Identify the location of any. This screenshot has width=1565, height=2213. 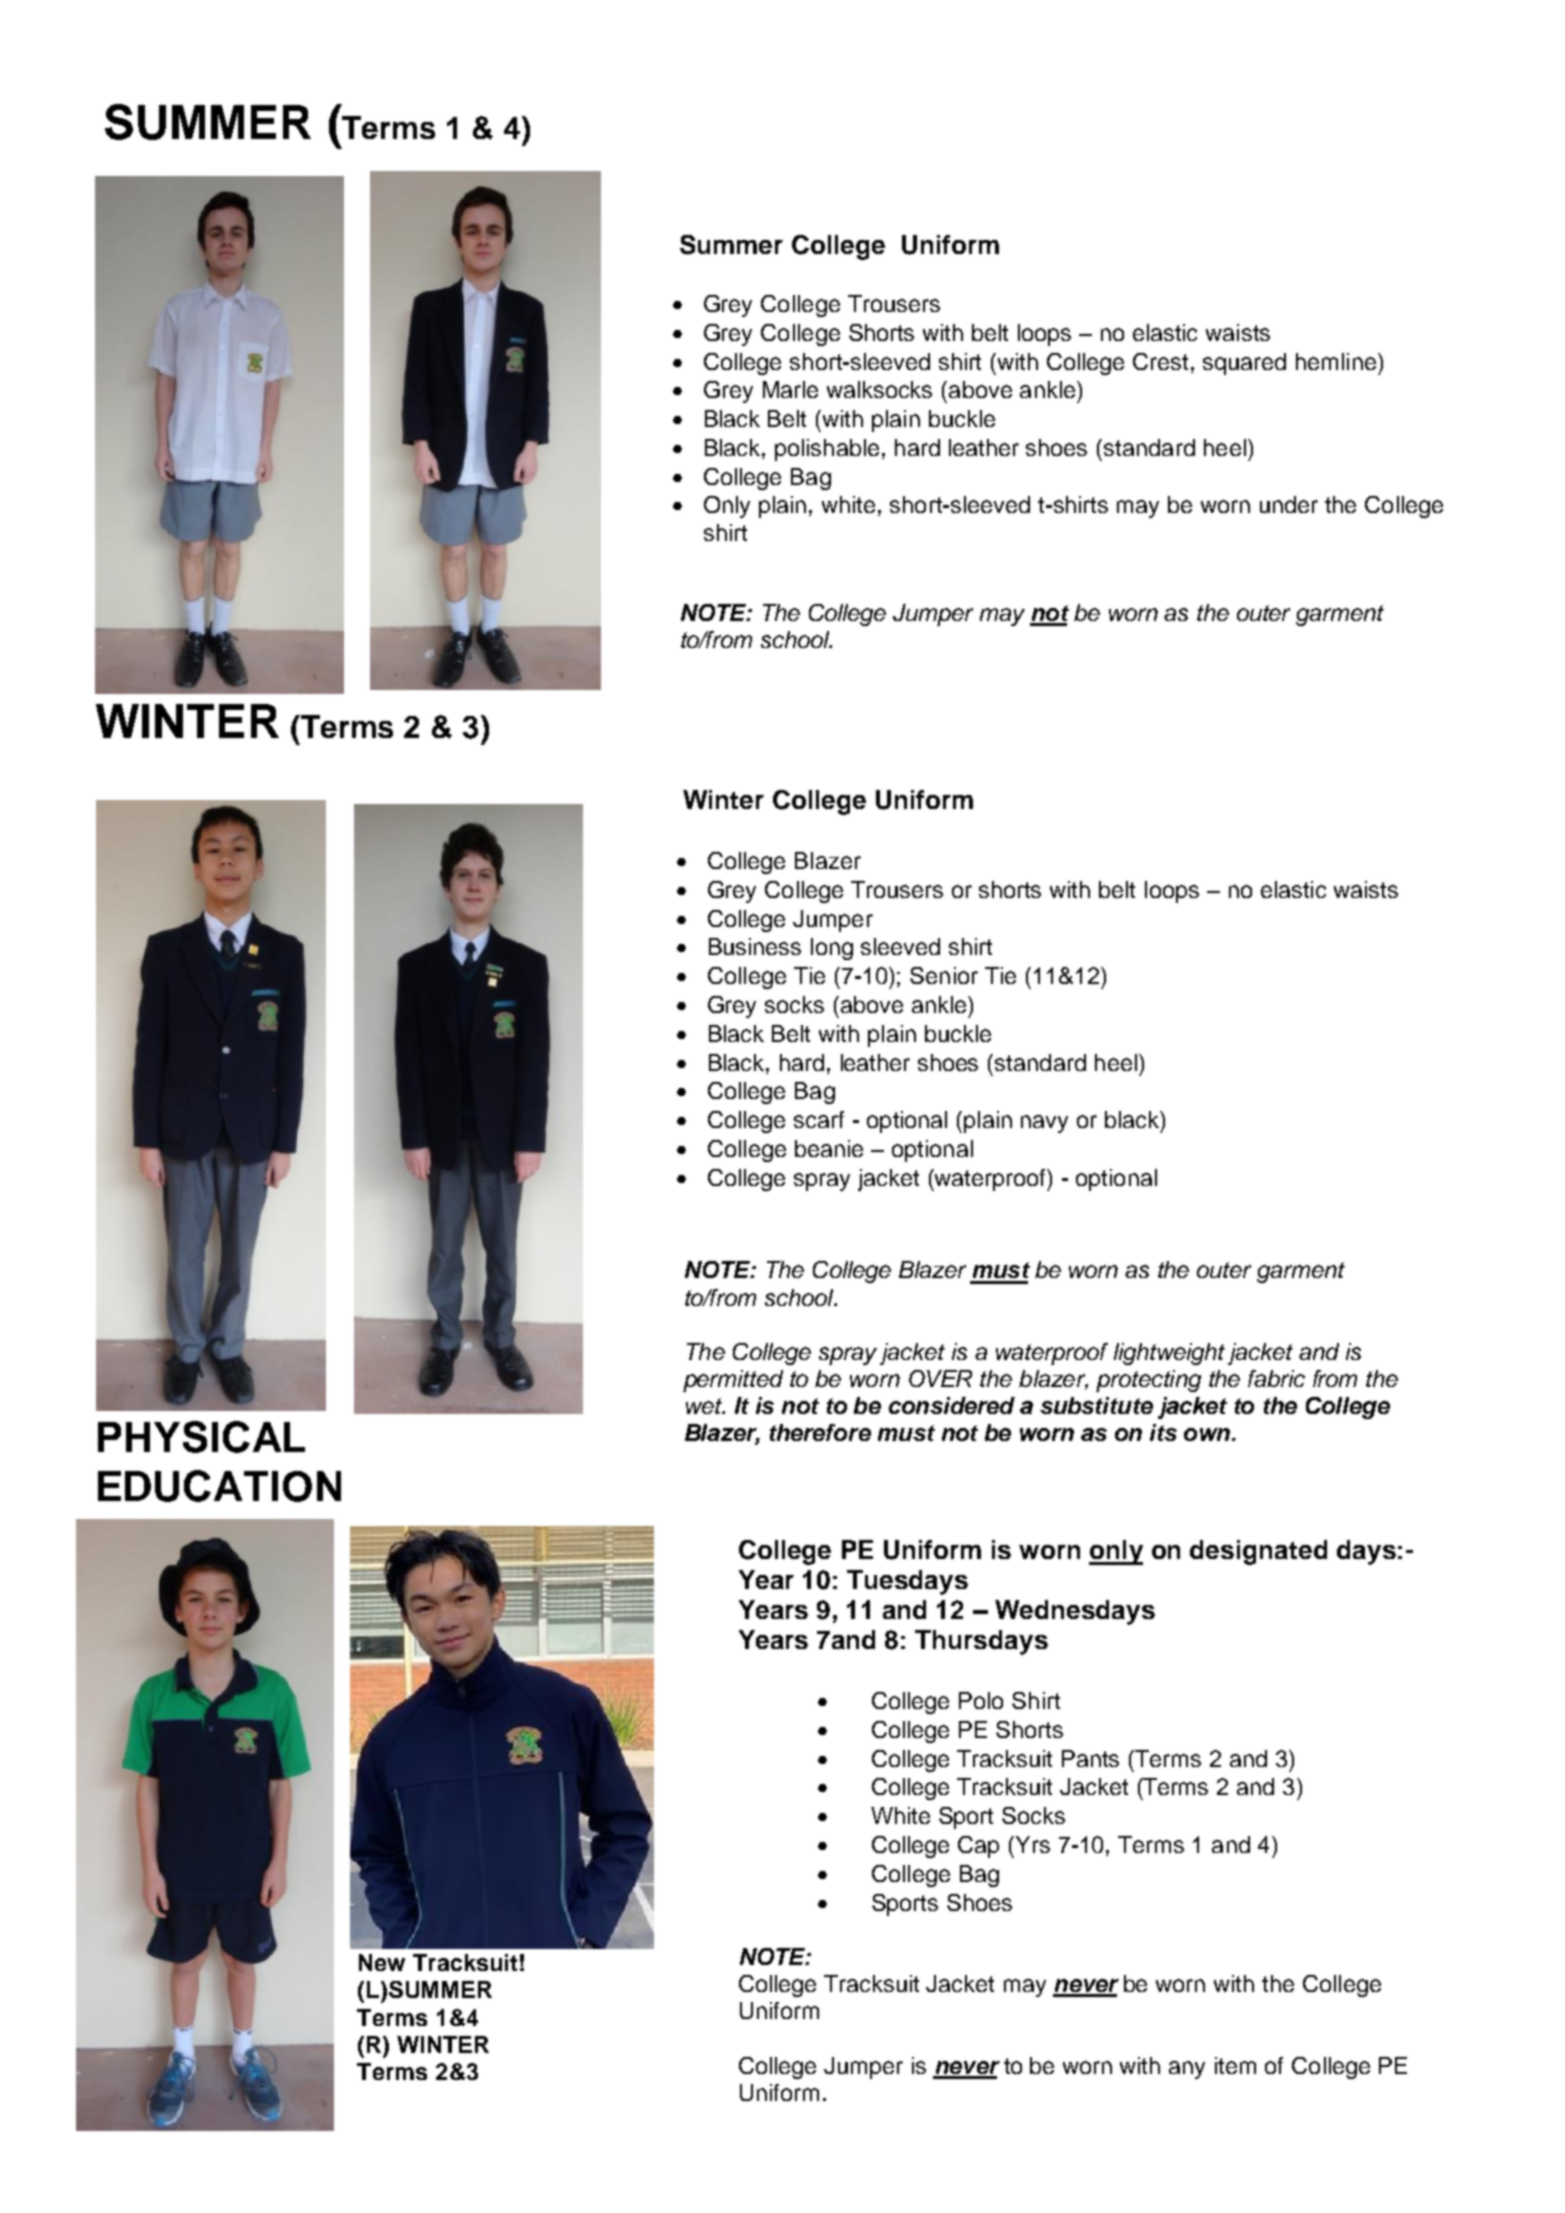
(1187, 2070).
